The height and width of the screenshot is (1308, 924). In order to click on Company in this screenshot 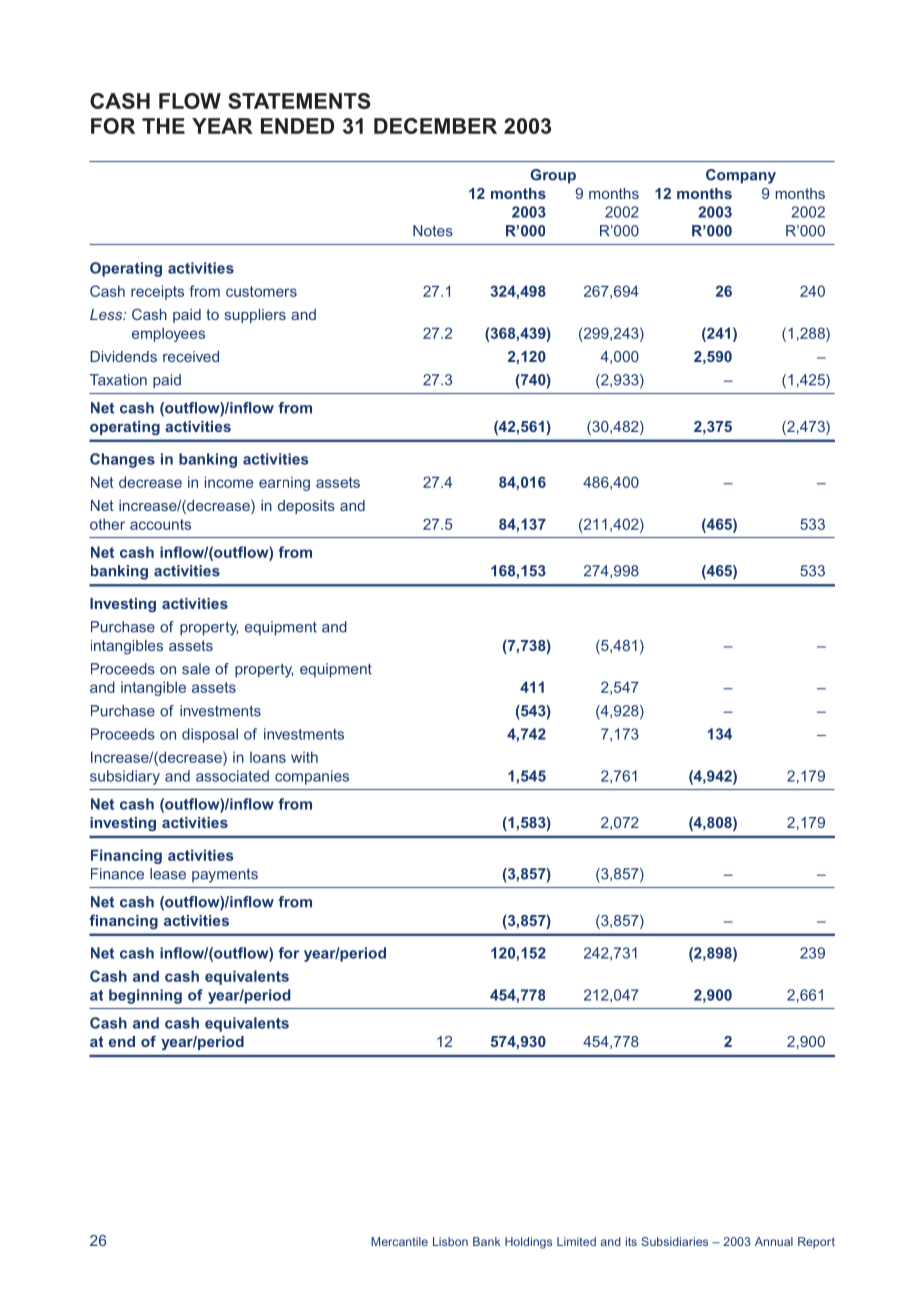, I will do `click(741, 176)`.
